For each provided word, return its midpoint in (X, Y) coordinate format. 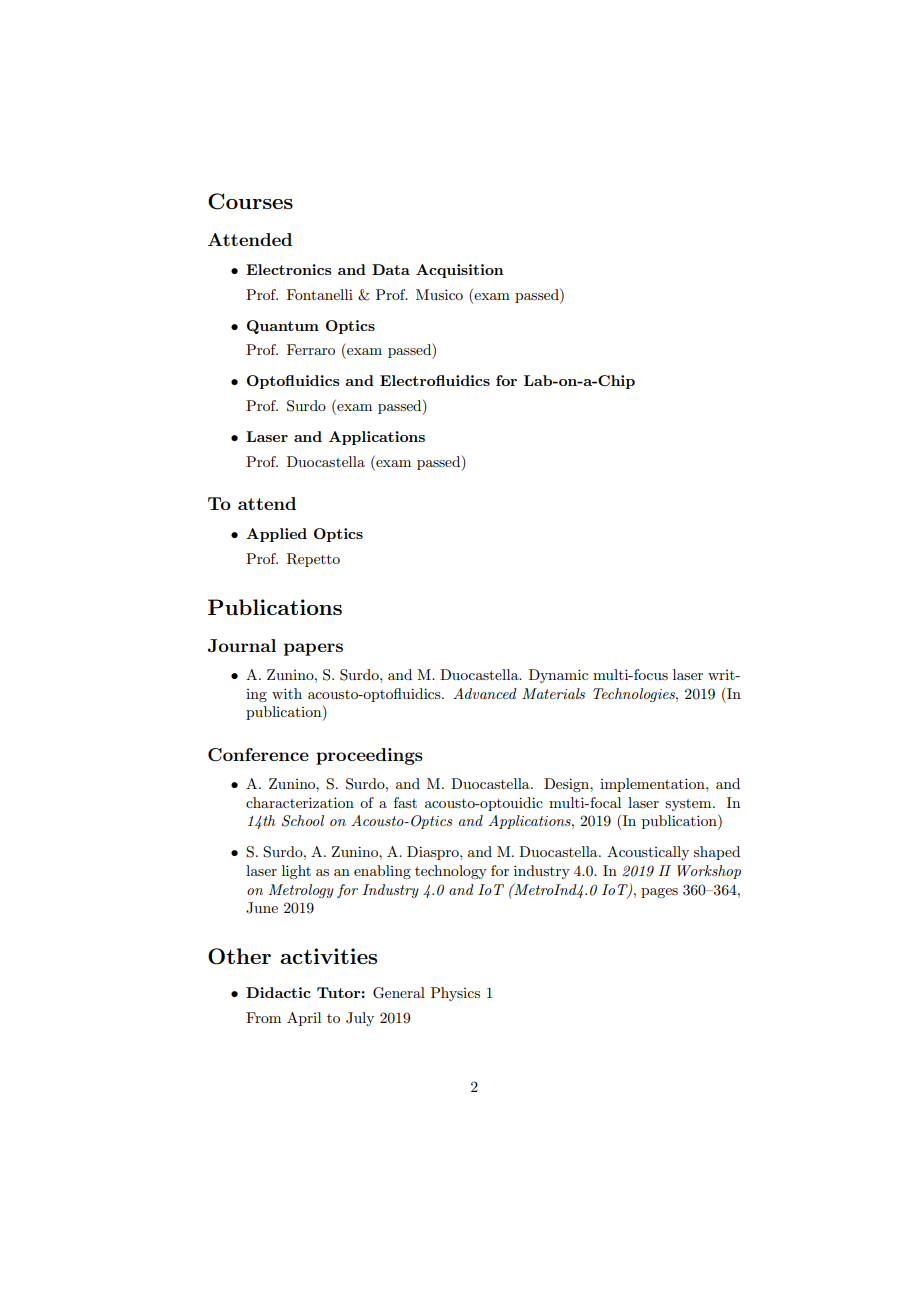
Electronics (288, 269)
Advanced (485, 693)
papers (313, 649)
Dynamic (558, 676)
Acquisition (460, 271)
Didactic (278, 992)
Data (391, 269)
